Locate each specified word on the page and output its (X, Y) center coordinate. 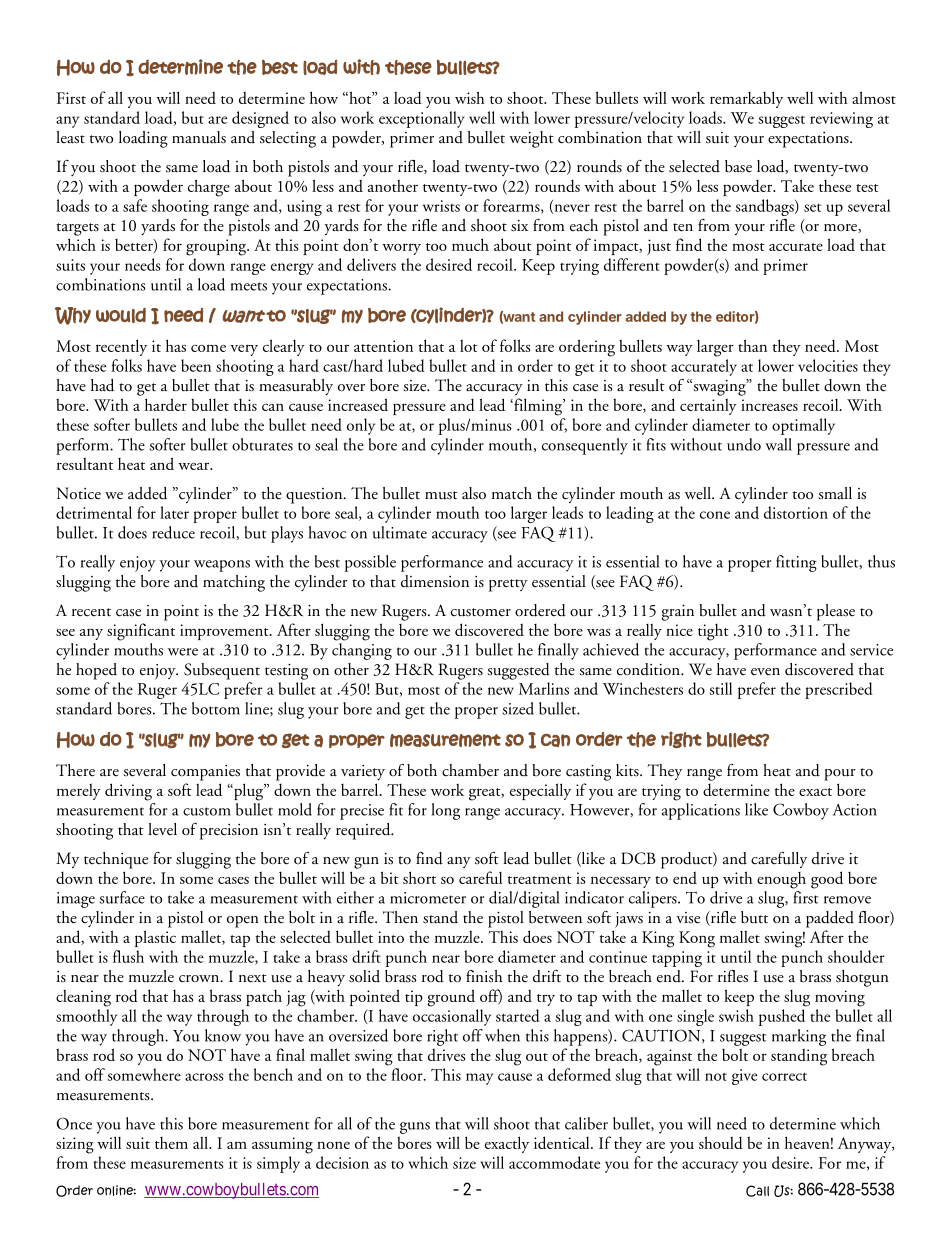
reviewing (841, 120)
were (183, 652)
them (171, 1143)
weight (531, 139)
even (765, 672)
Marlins (544, 688)
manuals (199, 137)
